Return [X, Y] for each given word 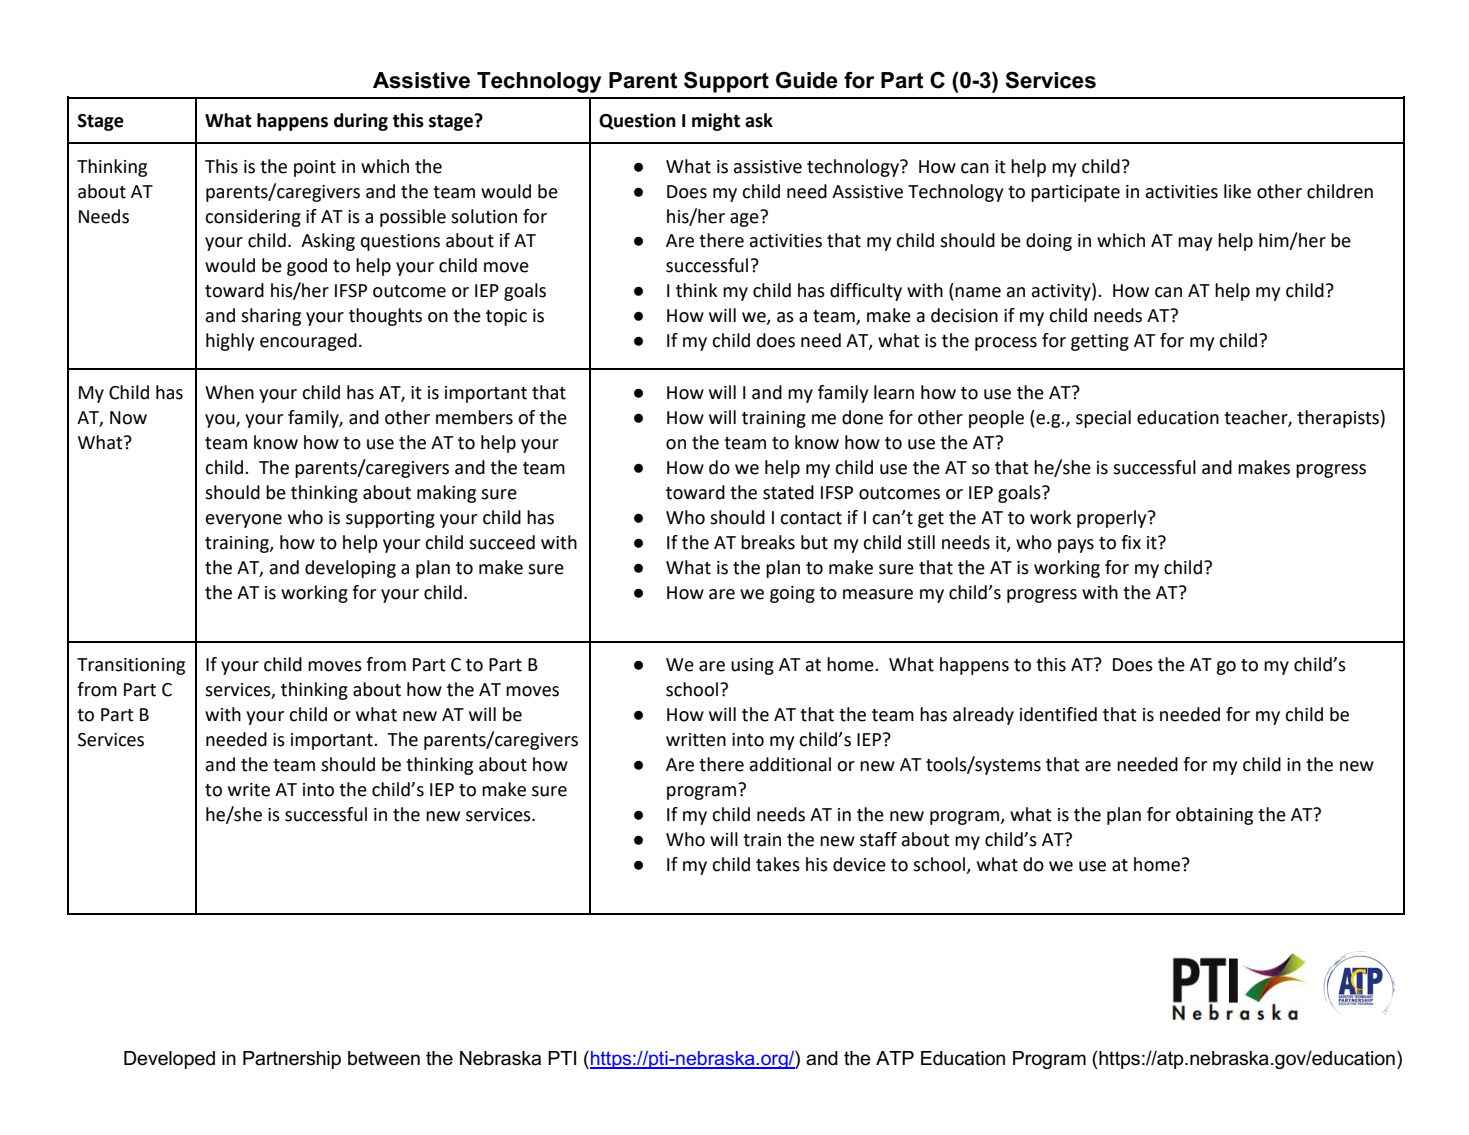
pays [1076, 546]
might [716, 122]
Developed [169, 1060]
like [1237, 191]
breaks [768, 542]
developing [350, 569]
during [361, 122]
